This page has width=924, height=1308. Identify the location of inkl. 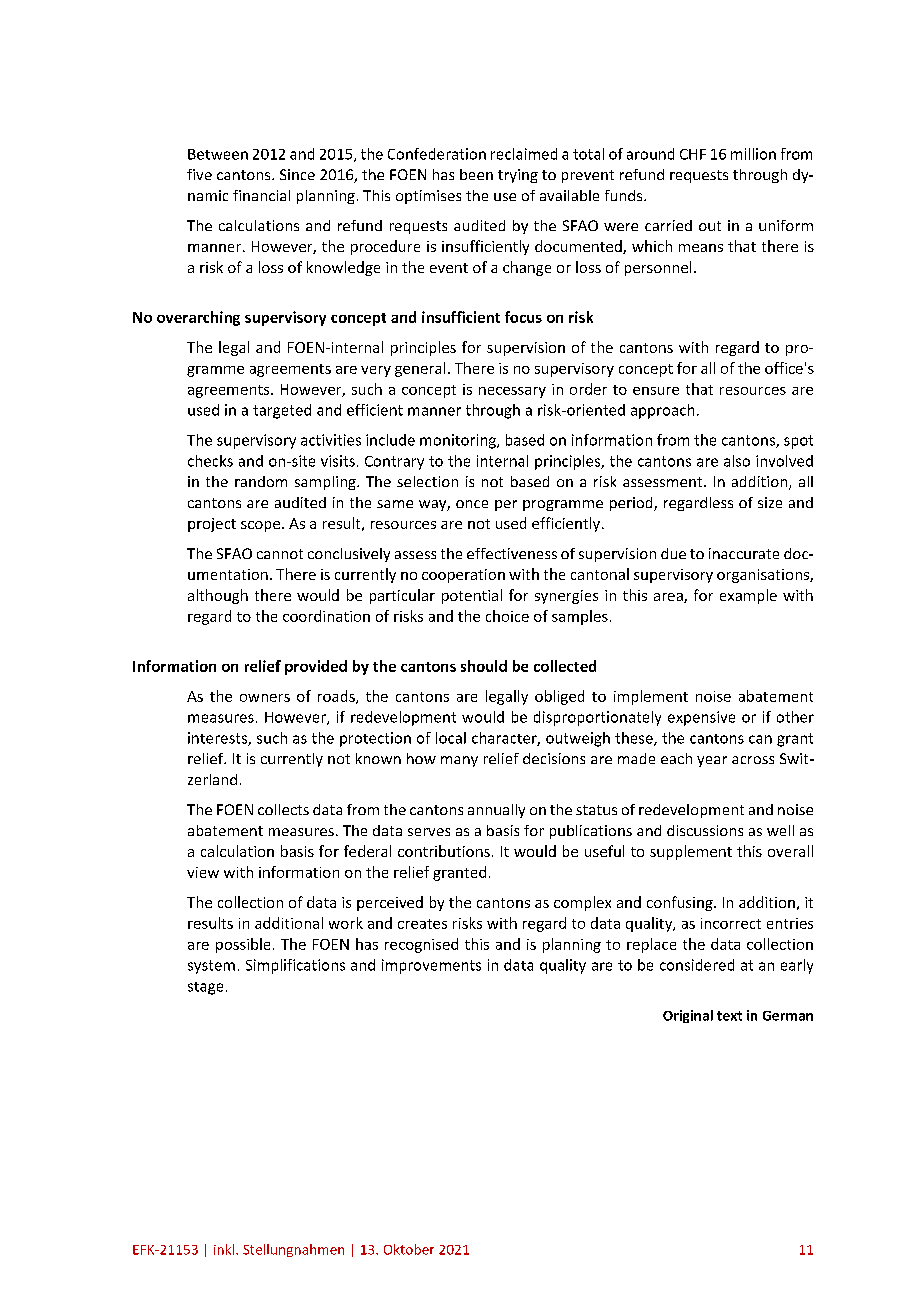
(225, 1249).
